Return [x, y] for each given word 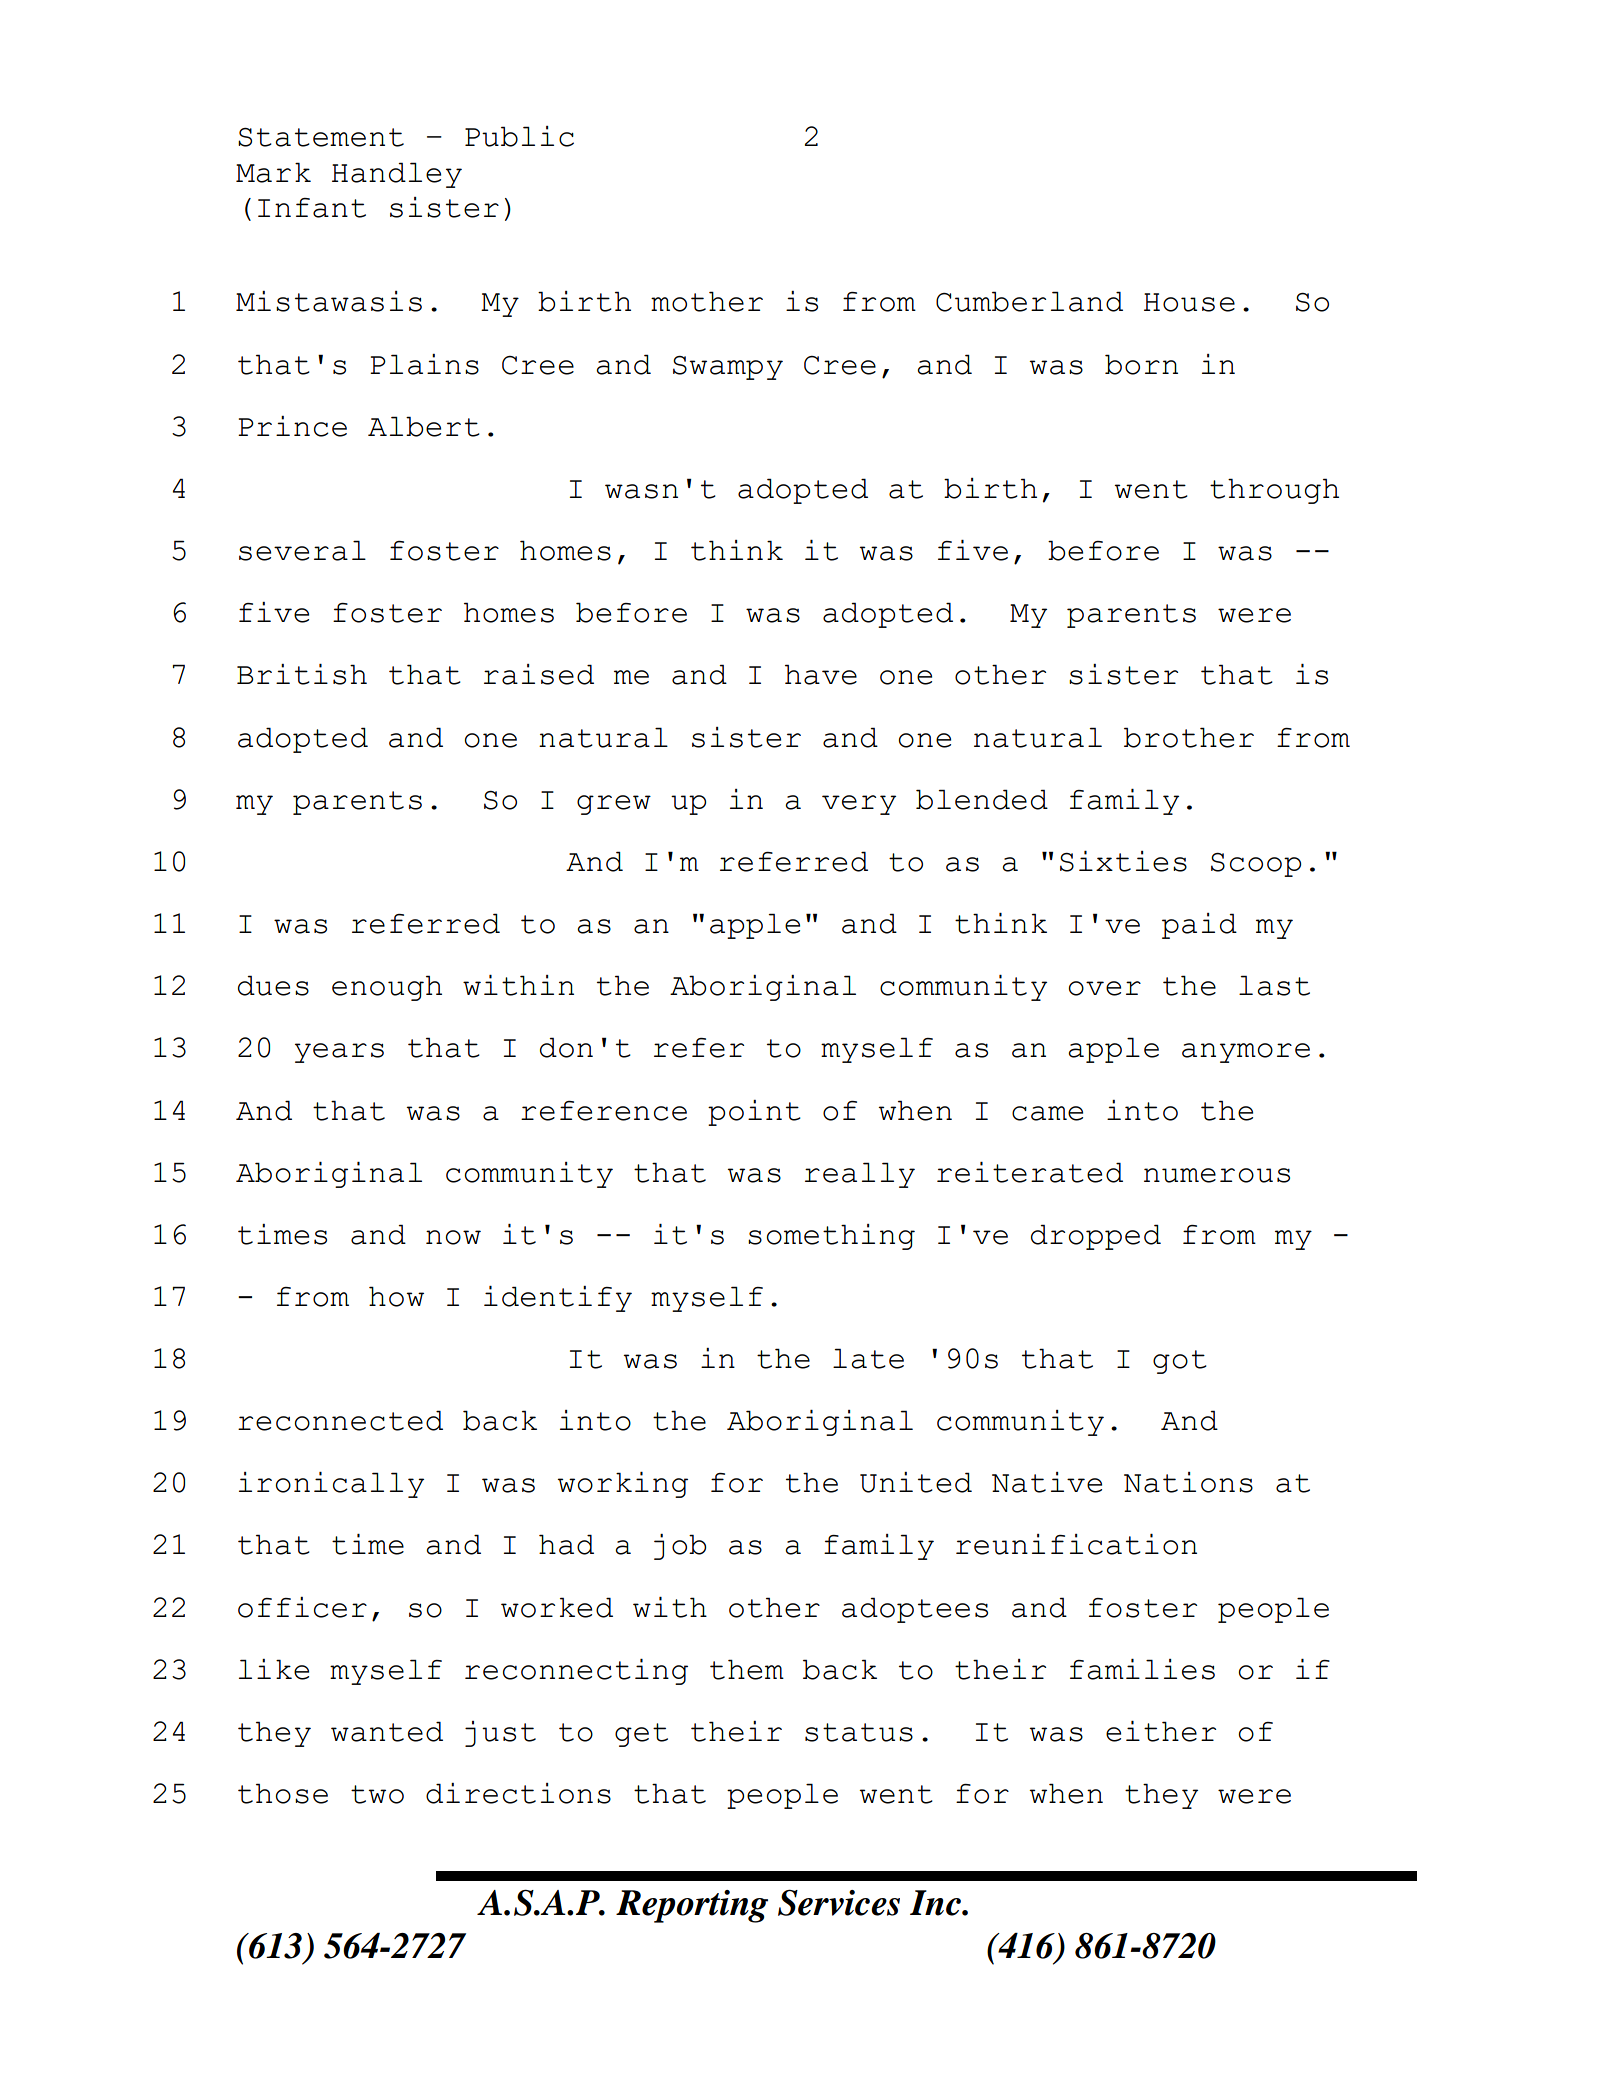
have [821, 674]
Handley [397, 175]
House [1189, 302]
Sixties [1123, 861]
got [1180, 1362]
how [396, 1296]
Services [839, 1902]
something [831, 1237]
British [302, 674]
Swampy [728, 368]
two [377, 1794]
